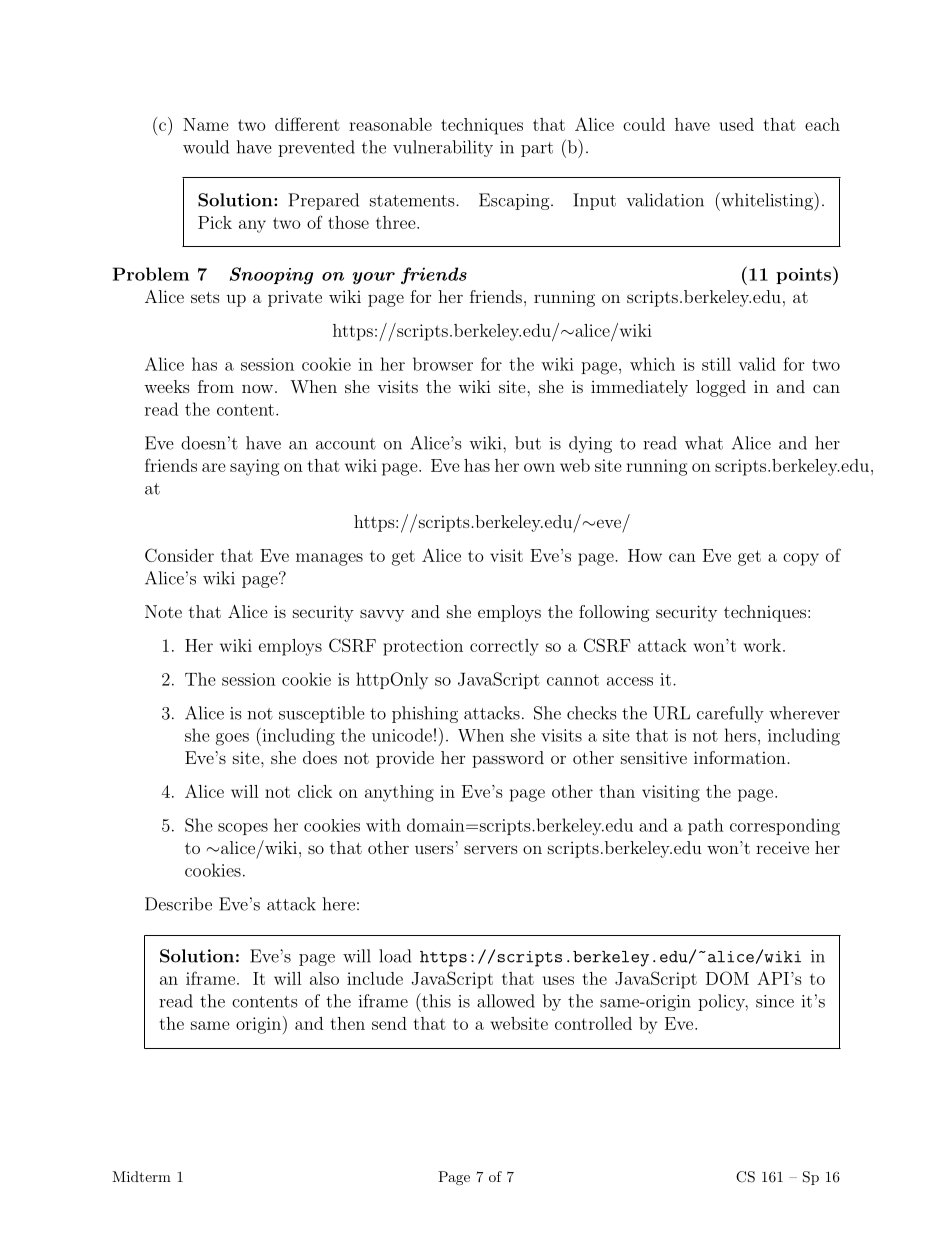 The height and width of the screenshot is (1233, 952). I want to click on would, so click(206, 147).
